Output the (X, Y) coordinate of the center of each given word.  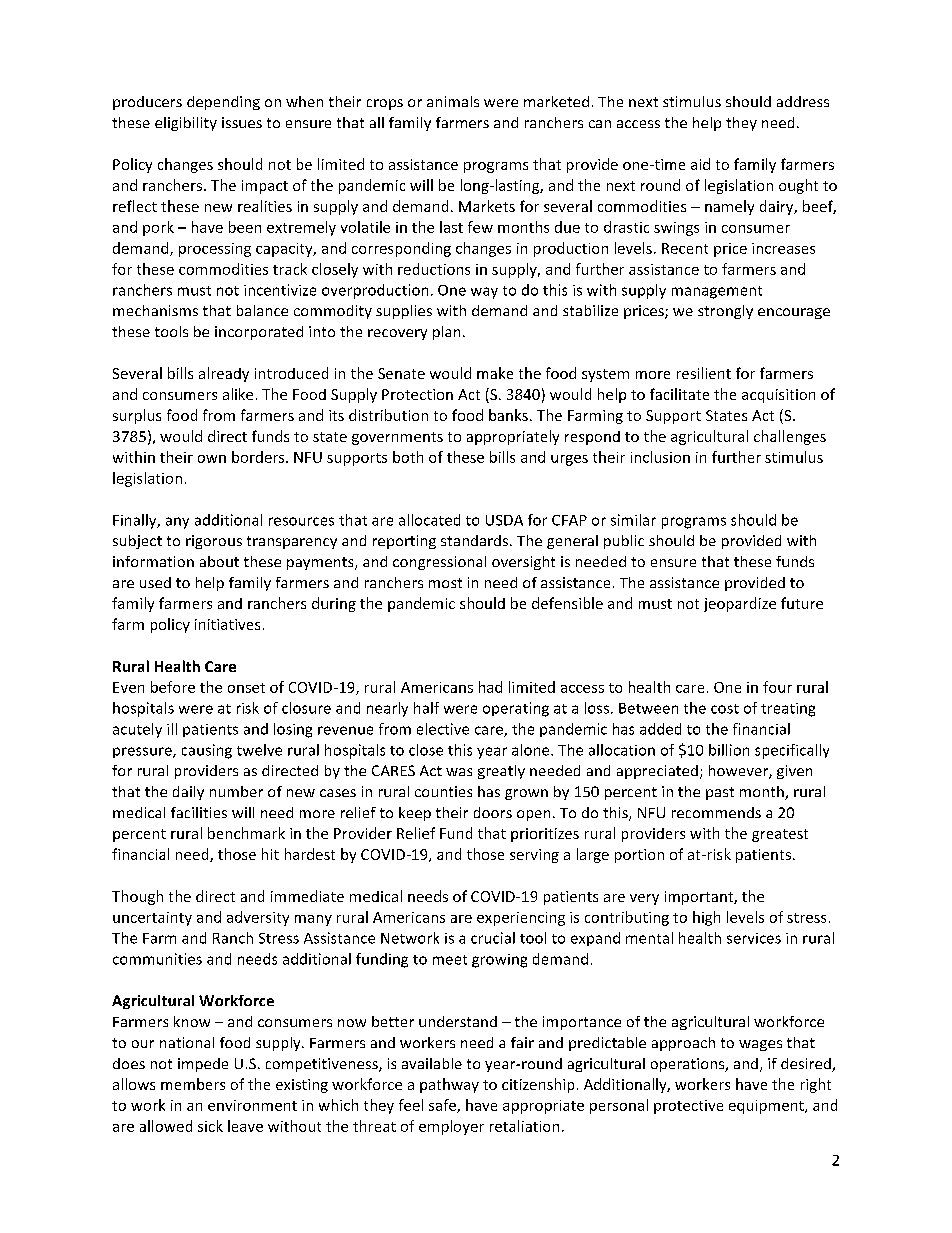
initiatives (227, 624)
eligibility (186, 124)
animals (453, 101)
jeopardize (740, 604)
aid (700, 164)
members (193, 1084)
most (445, 583)
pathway (449, 1085)
